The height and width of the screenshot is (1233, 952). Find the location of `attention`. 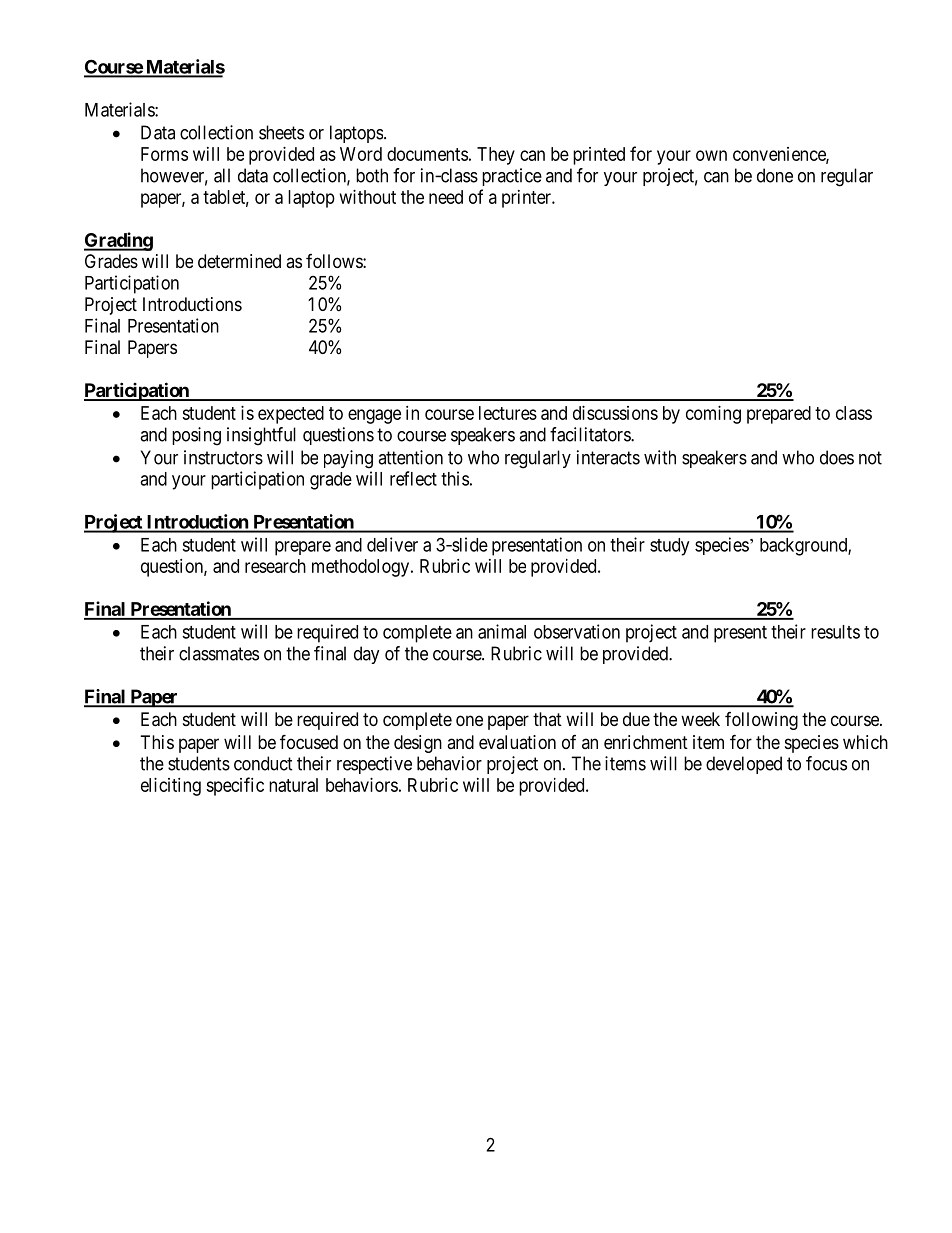

attention is located at coordinates (410, 457).
